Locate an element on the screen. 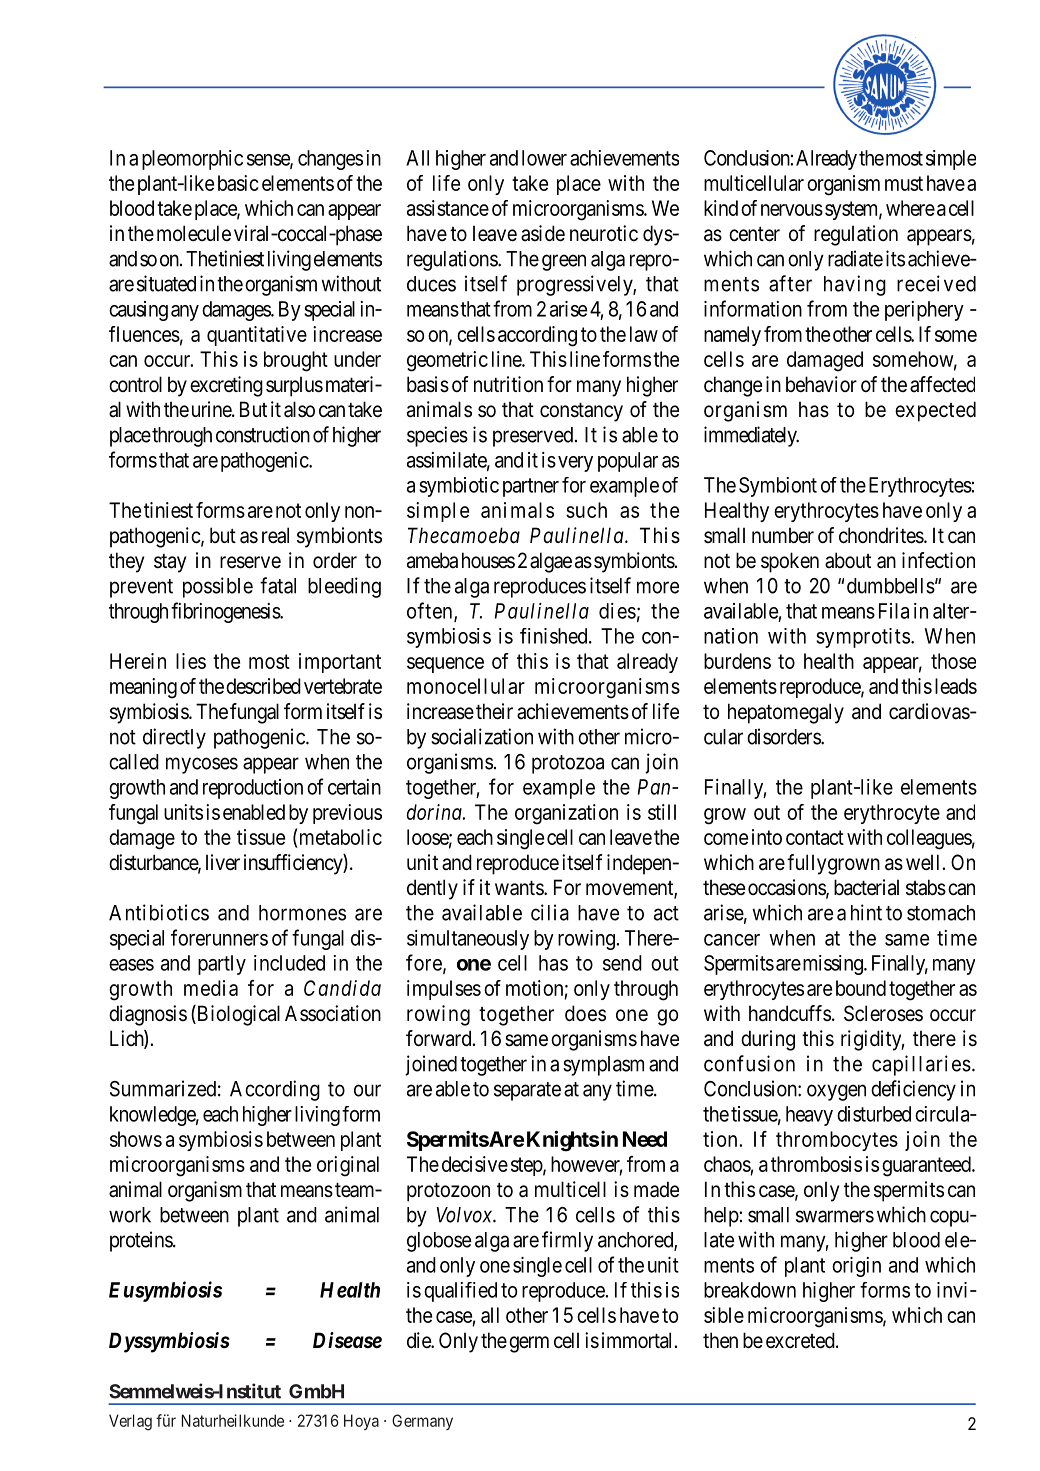  must is located at coordinates (904, 183).
